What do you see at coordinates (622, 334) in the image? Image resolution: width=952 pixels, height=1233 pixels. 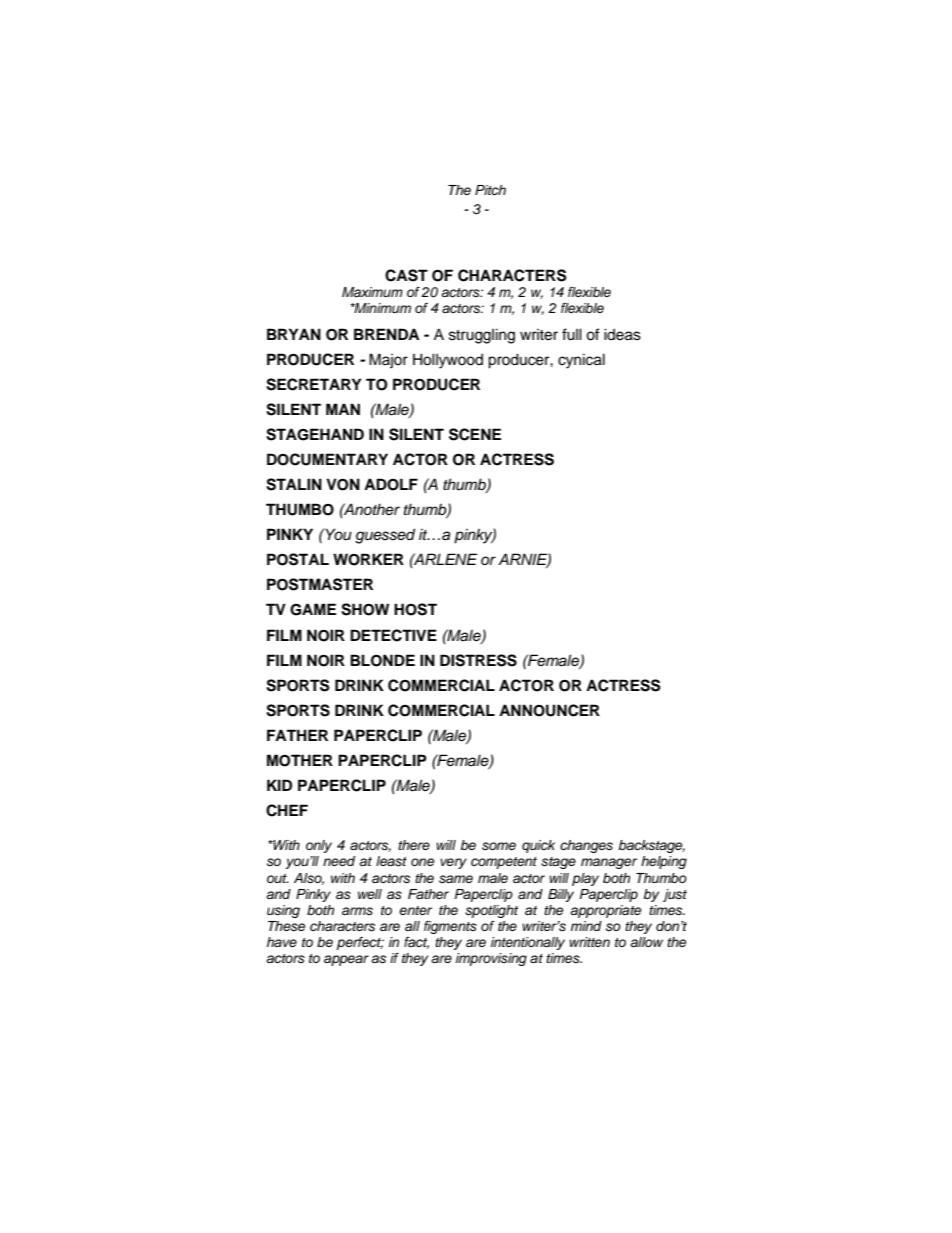 I see `ideas` at bounding box center [622, 334].
